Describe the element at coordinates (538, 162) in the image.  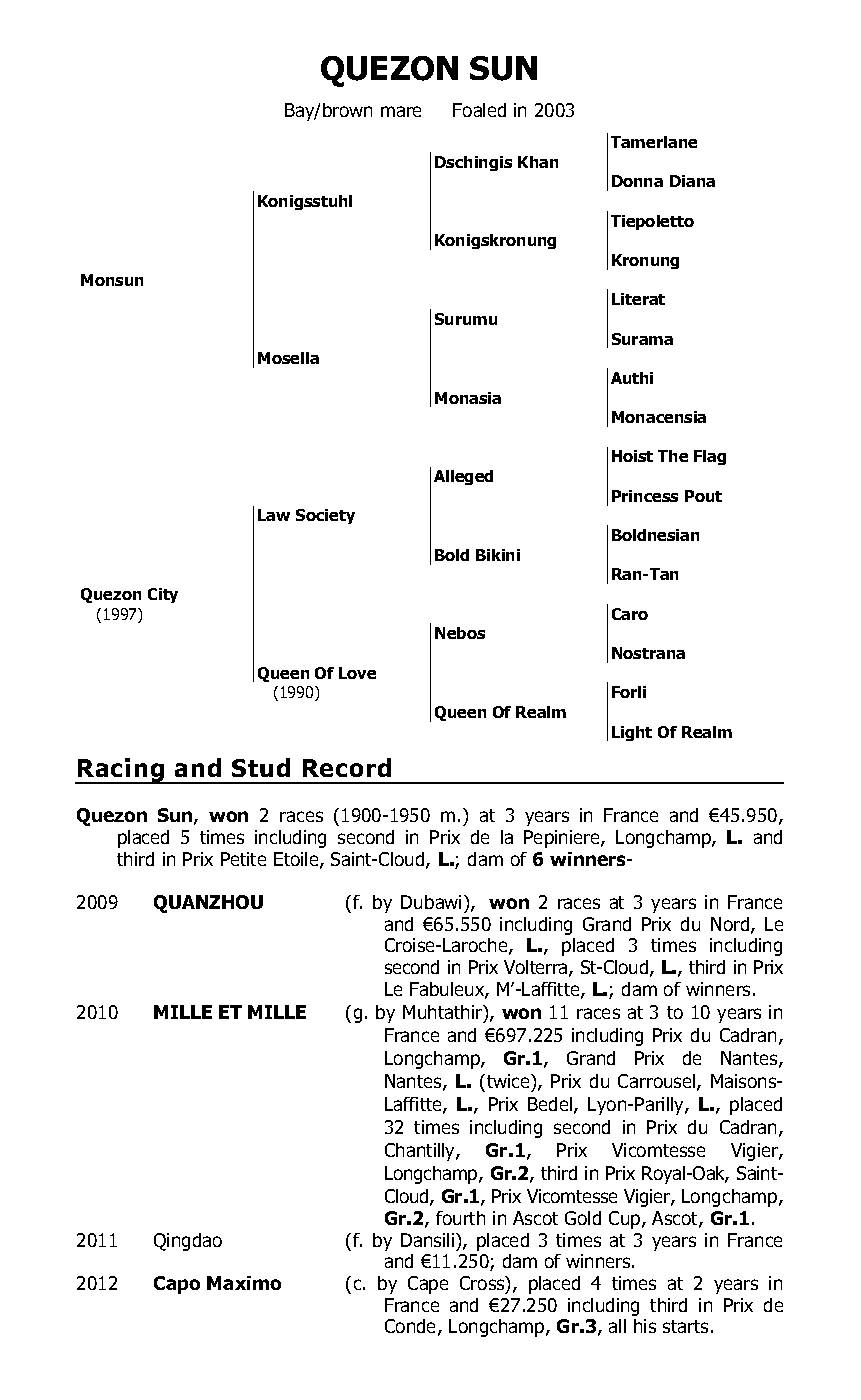
I see `Khan` at that location.
